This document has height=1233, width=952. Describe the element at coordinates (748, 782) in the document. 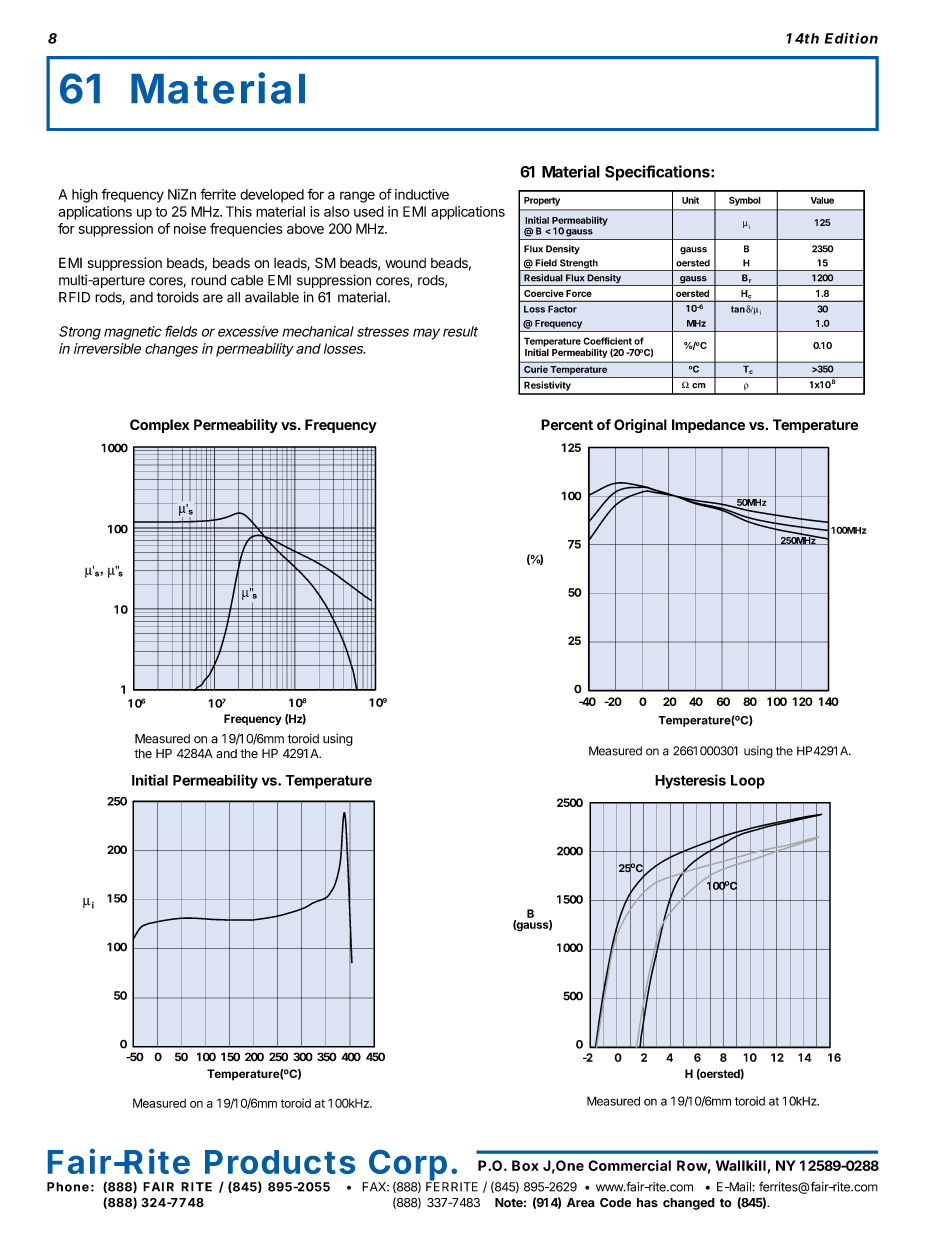

I see `Loop` at that location.
